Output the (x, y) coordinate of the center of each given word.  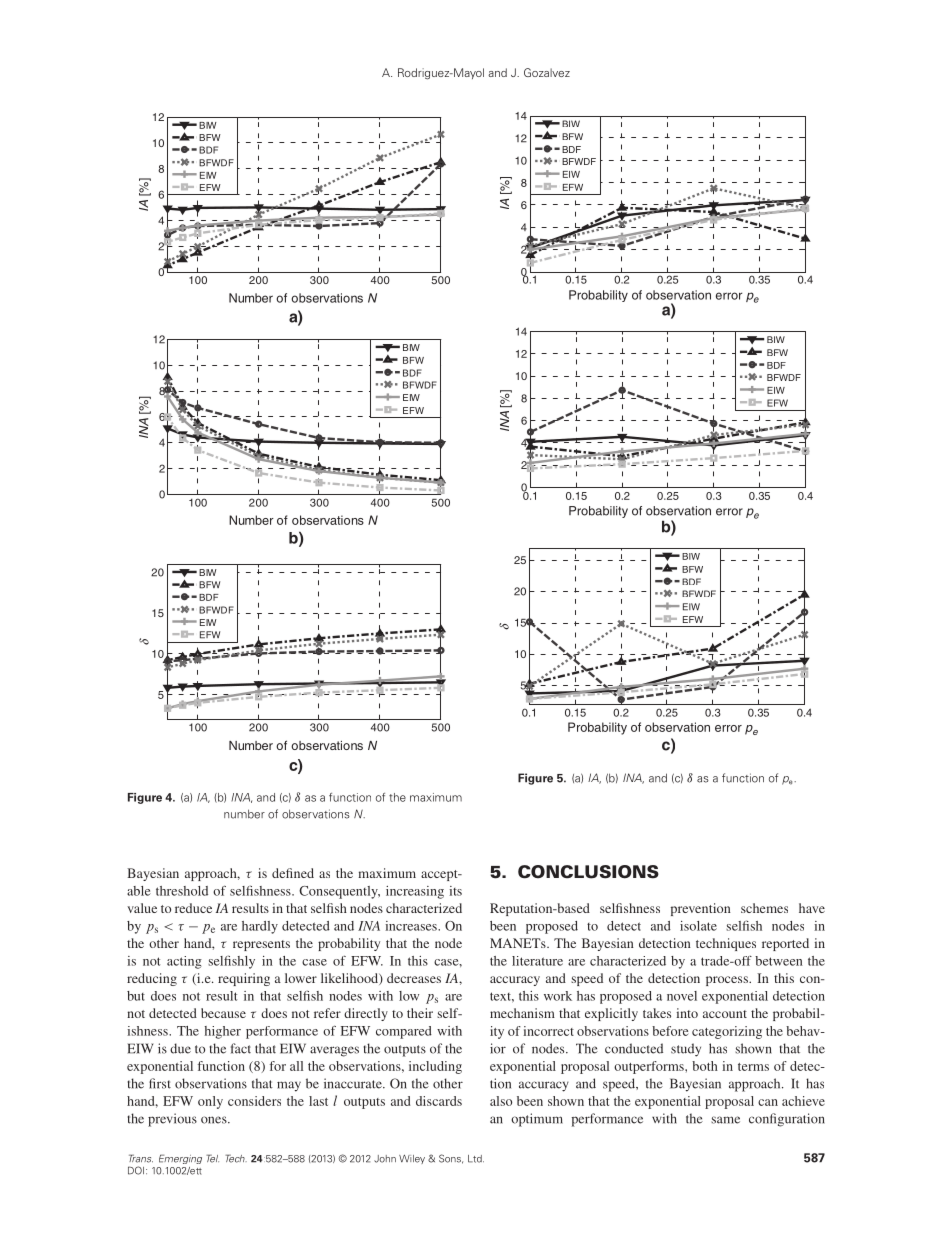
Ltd (476, 1159)
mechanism (522, 1013)
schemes (764, 908)
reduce (193, 908)
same (725, 1120)
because (223, 1013)
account (725, 1014)
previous (172, 1120)
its (455, 891)
